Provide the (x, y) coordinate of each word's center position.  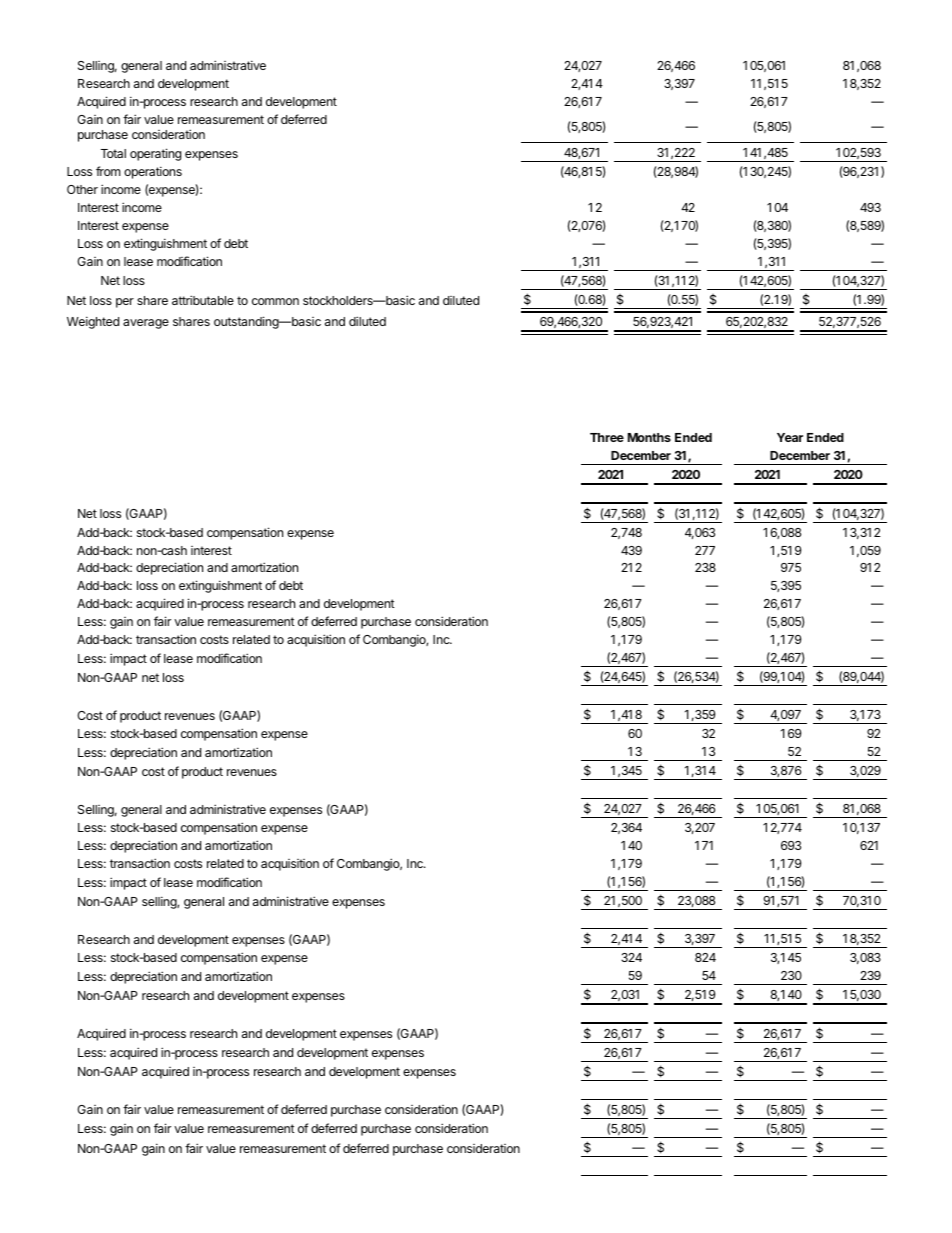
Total (113, 153)
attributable (203, 300)
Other (82, 189)
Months (649, 437)
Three (607, 437)
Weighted (93, 322)
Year (790, 437)
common (275, 301)
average (146, 324)
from (108, 171)
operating (155, 154)
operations (153, 172)
